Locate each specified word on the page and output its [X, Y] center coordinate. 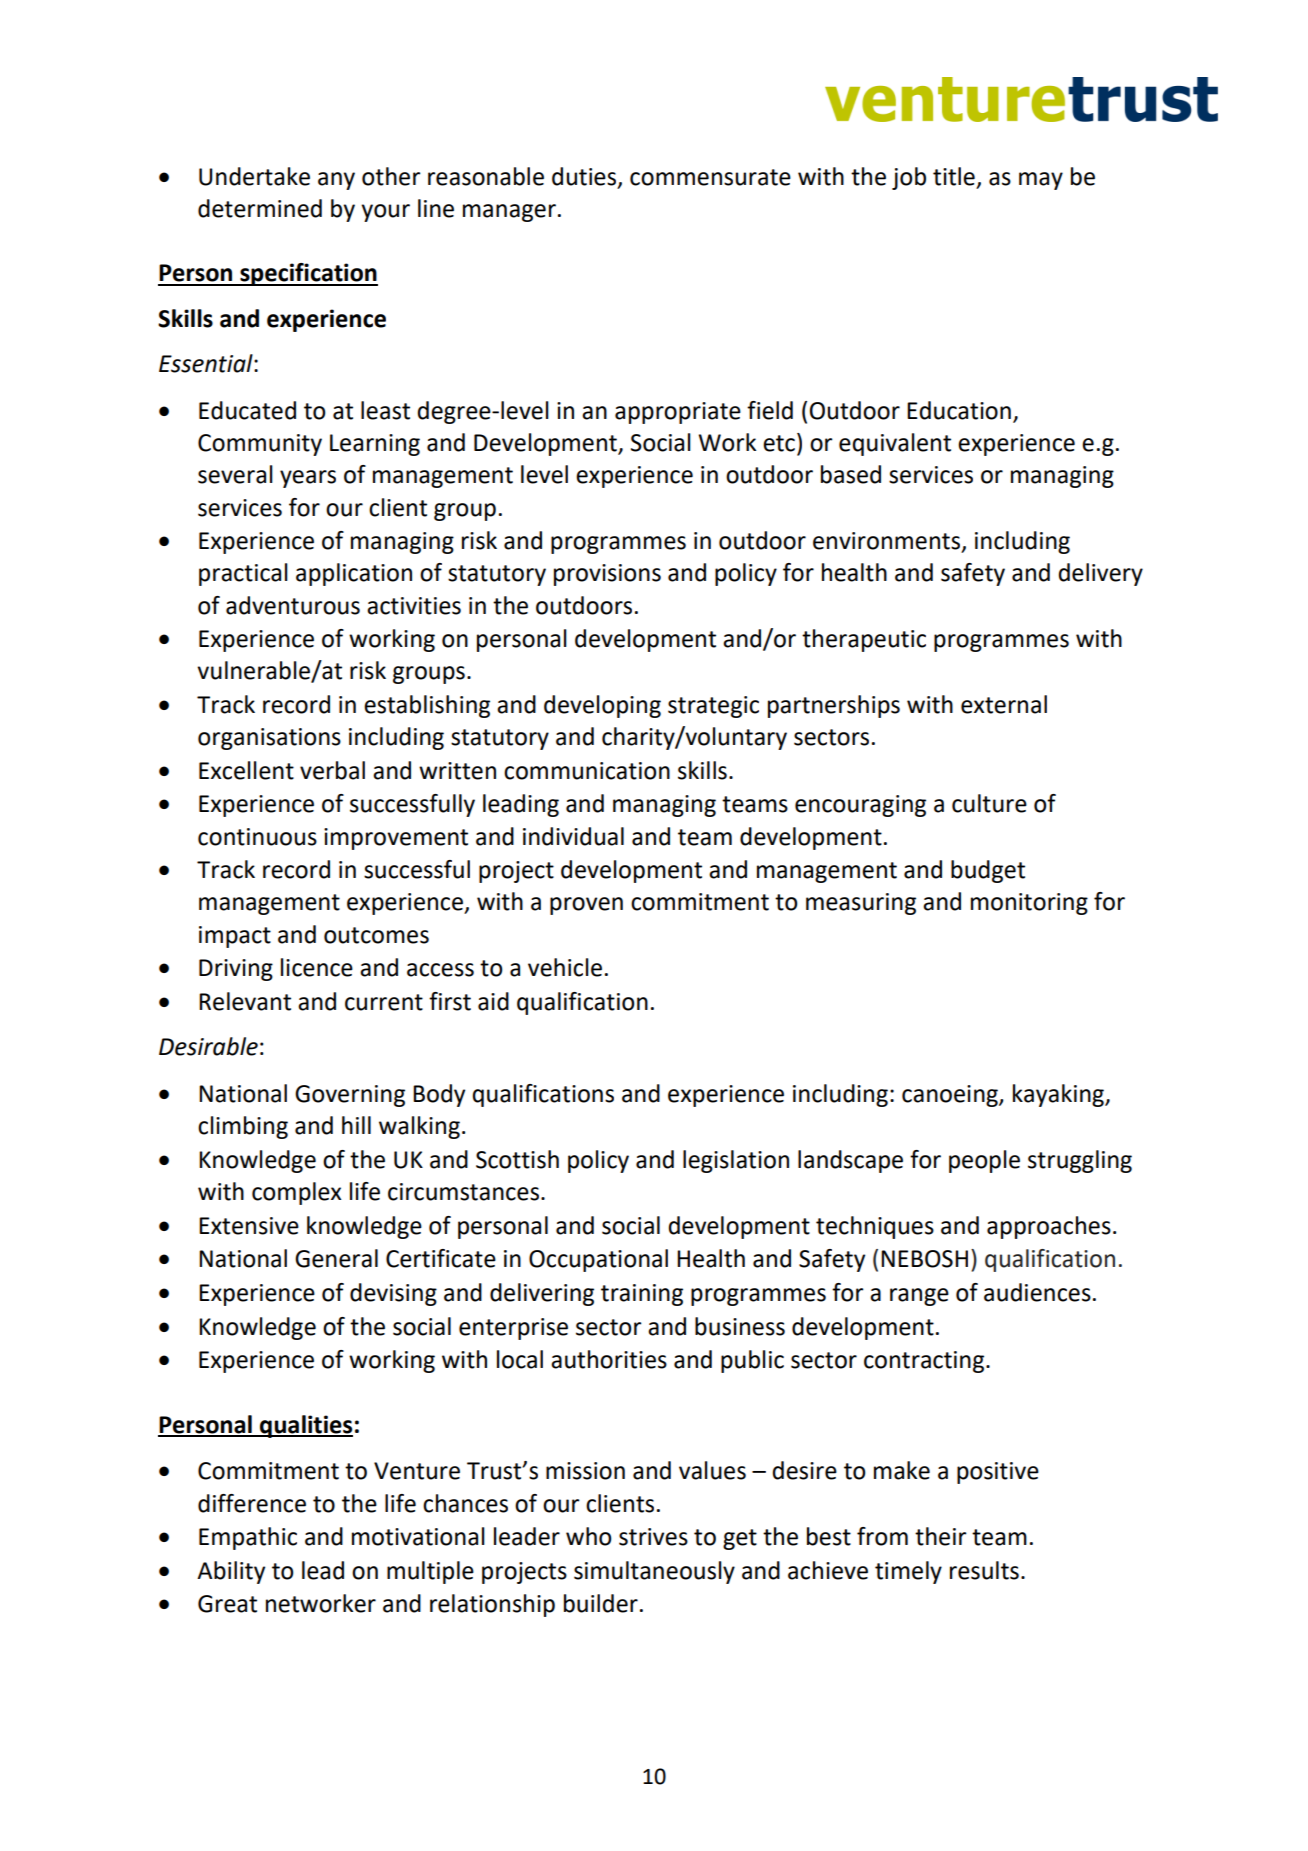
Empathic [248, 1538]
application [354, 574]
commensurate [710, 177]
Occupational [598, 1260]
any [336, 181]
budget [988, 871]
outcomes [376, 935]
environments [886, 541]
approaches [1049, 1227]
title [954, 176]
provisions [607, 575]
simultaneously [654, 1572]
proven [586, 906]
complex [296, 1193]
